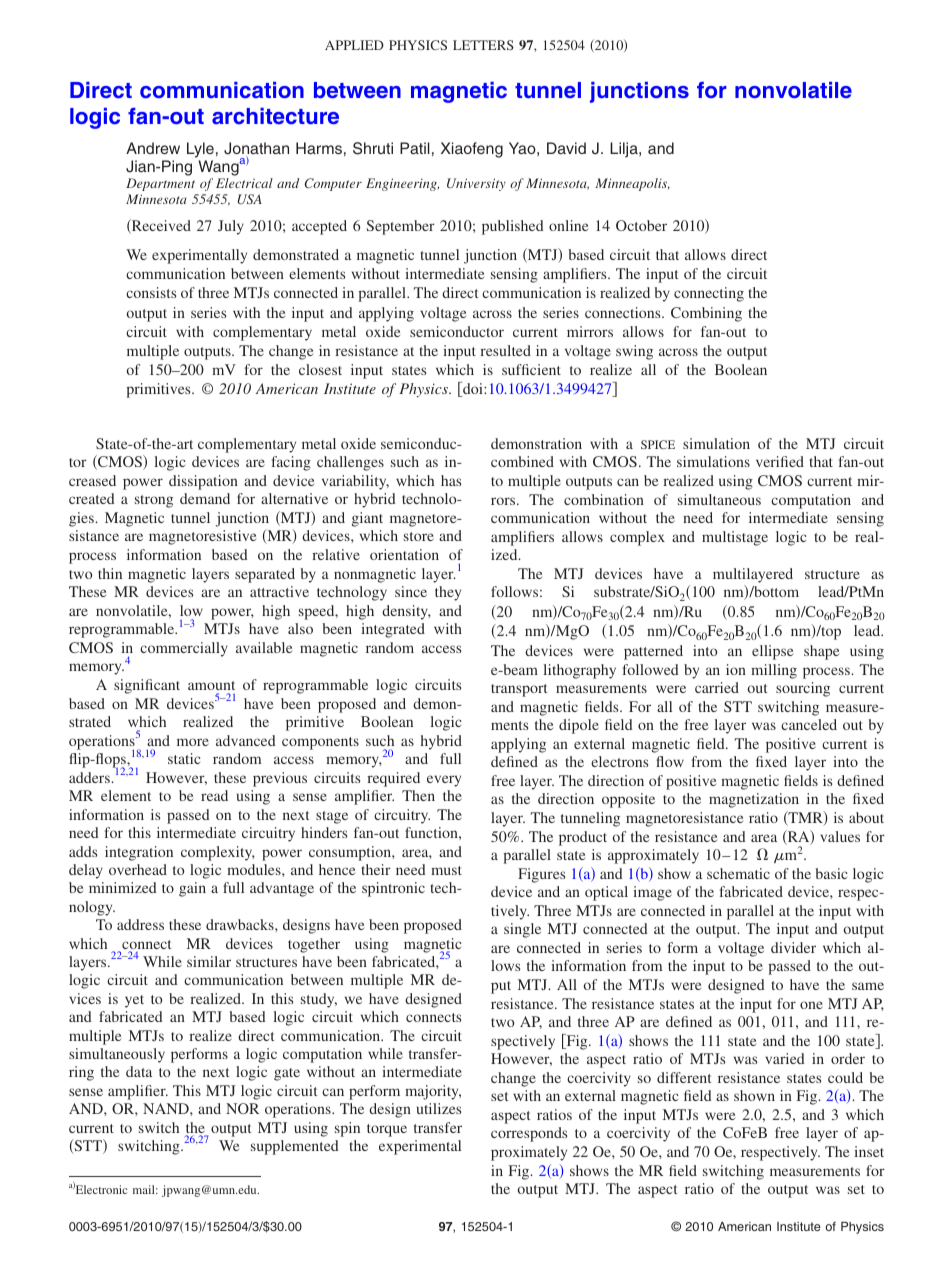 The width and height of the document is (952, 1270). Describe the element at coordinates (151, 292) in the document. I see `consists` at that location.
